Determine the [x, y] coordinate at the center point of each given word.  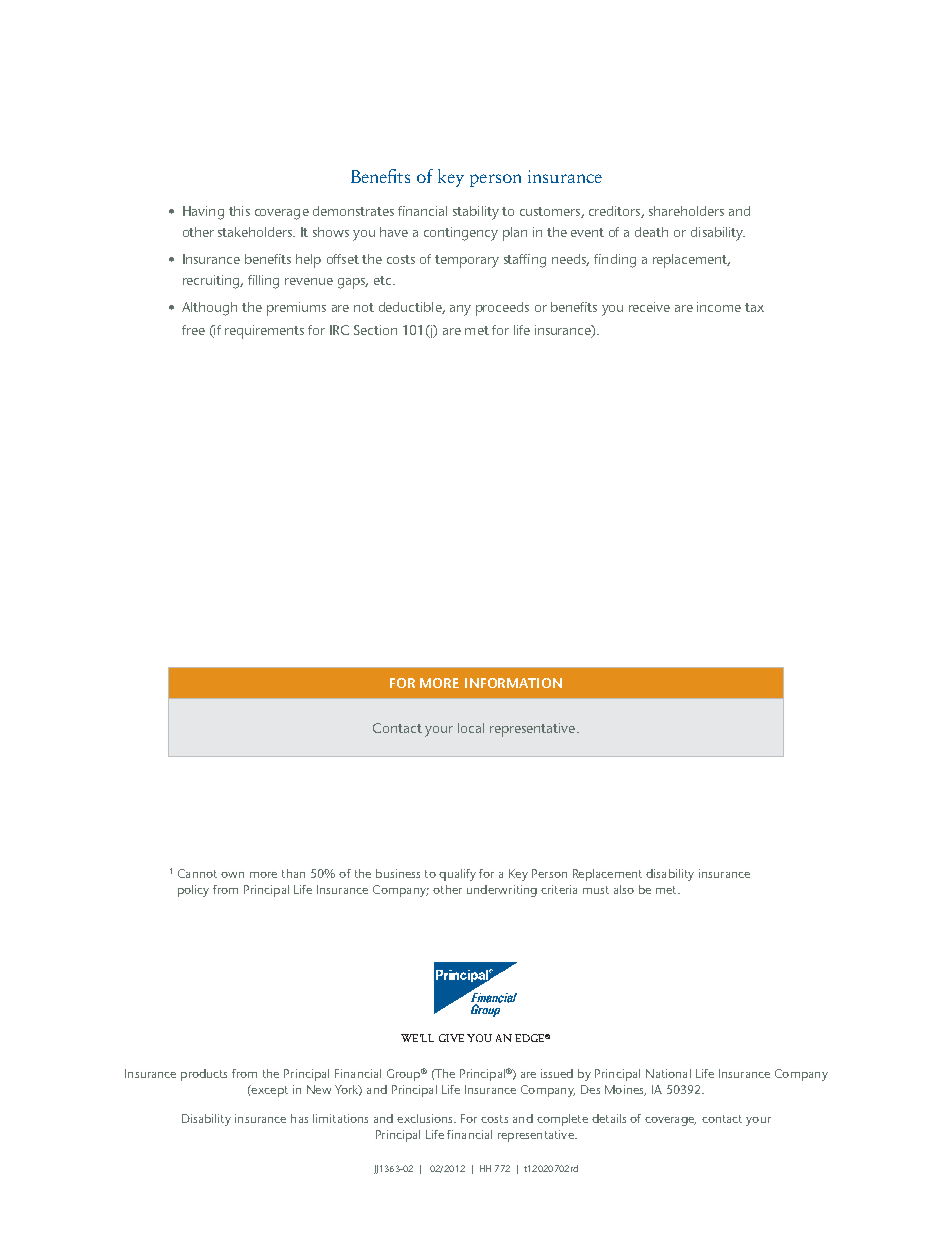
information [513, 683]
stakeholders [256, 232]
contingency [461, 234]
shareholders [686, 211]
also [624, 889]
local [471, 728]
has [299, 1118]
